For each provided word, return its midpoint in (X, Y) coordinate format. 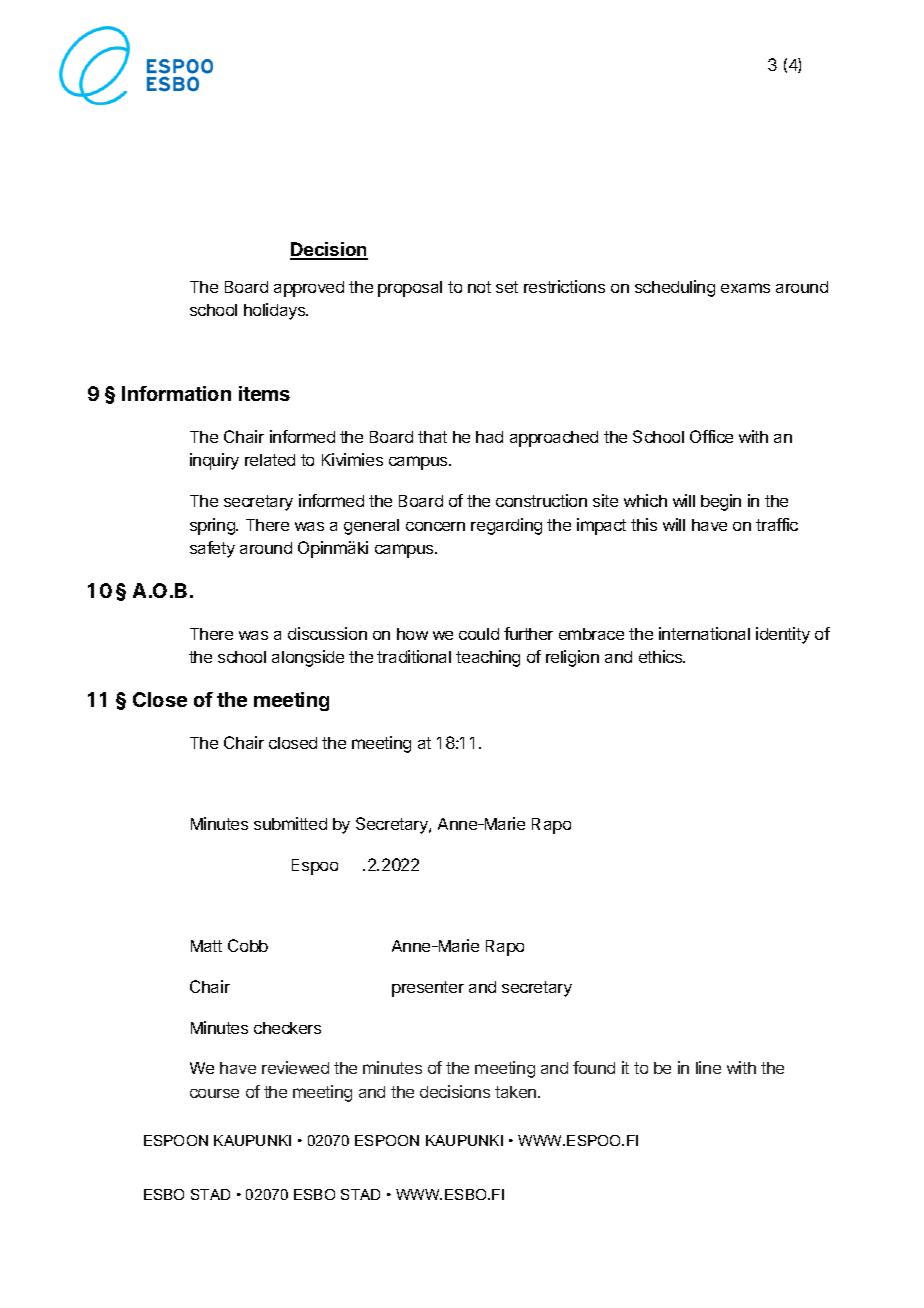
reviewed (295, 1067)
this (644, 524)
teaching (488, 658)
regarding (506, 526)
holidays (276, 311)
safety (212, 549)
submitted (290, 823)
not (479, 287)
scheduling (675, 288)
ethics (662, 656)
